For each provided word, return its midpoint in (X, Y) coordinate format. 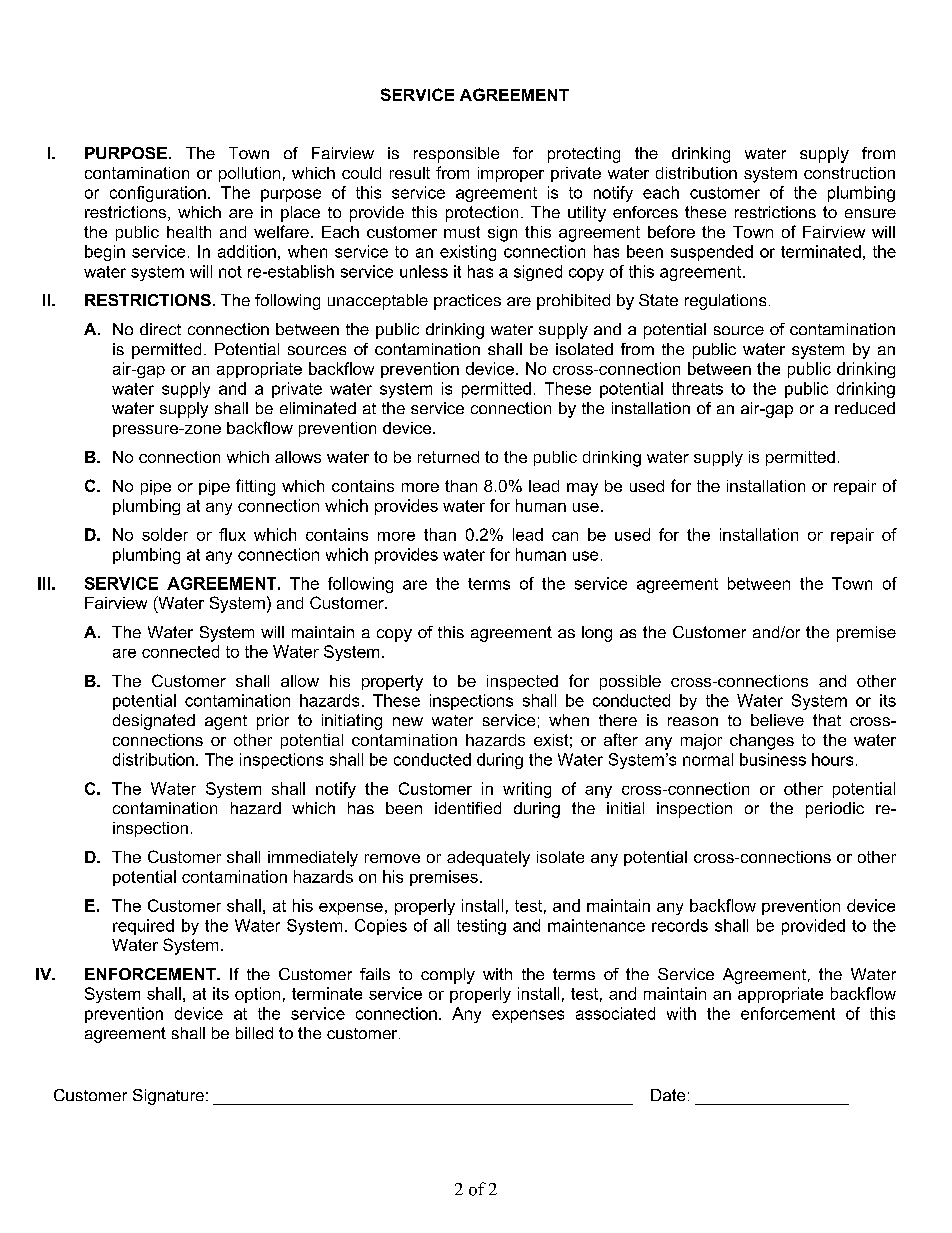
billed (254, 1033)
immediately (313, 859)
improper (511, 174)
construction (849, 173)
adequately (488, 859)
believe (777, 720)
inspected (522, 682)
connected (180, 651)
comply (448, 976)
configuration (158, 194)
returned (448, 457)
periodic (835, 810)
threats (697, 388)
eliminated (318, 408)
